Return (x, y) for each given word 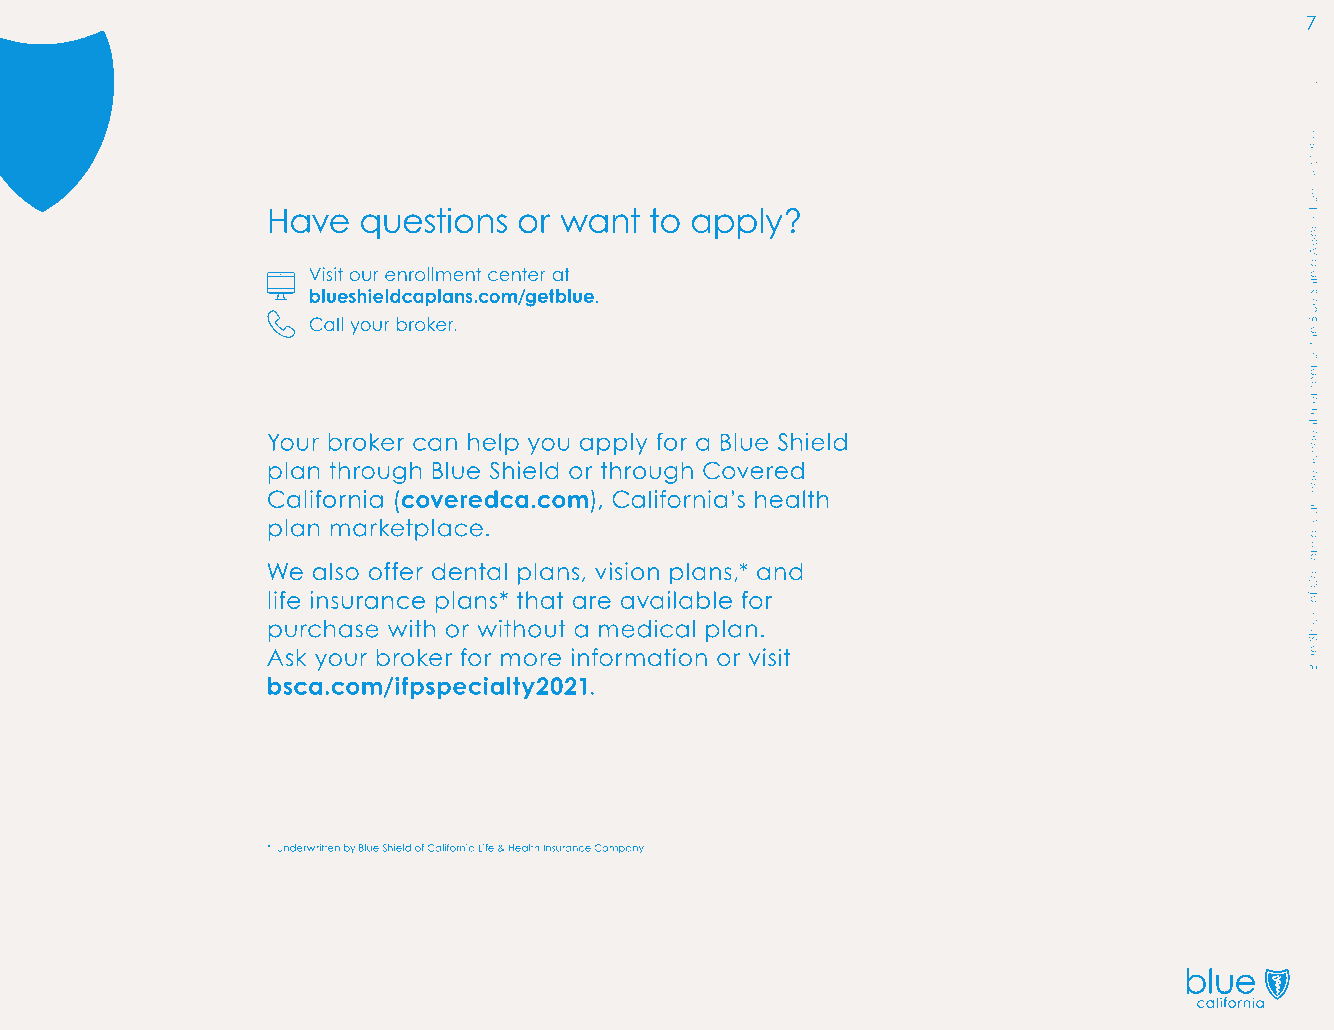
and (780, 571)
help (493, 444)
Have (309, 221)
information (639, 657)
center (517, 274)
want (600, 220)
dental (469, 571)
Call (326, 324)
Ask (286, 657)
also (336, 571)
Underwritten (308, 848)
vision (627, 571)
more (531, 659)
